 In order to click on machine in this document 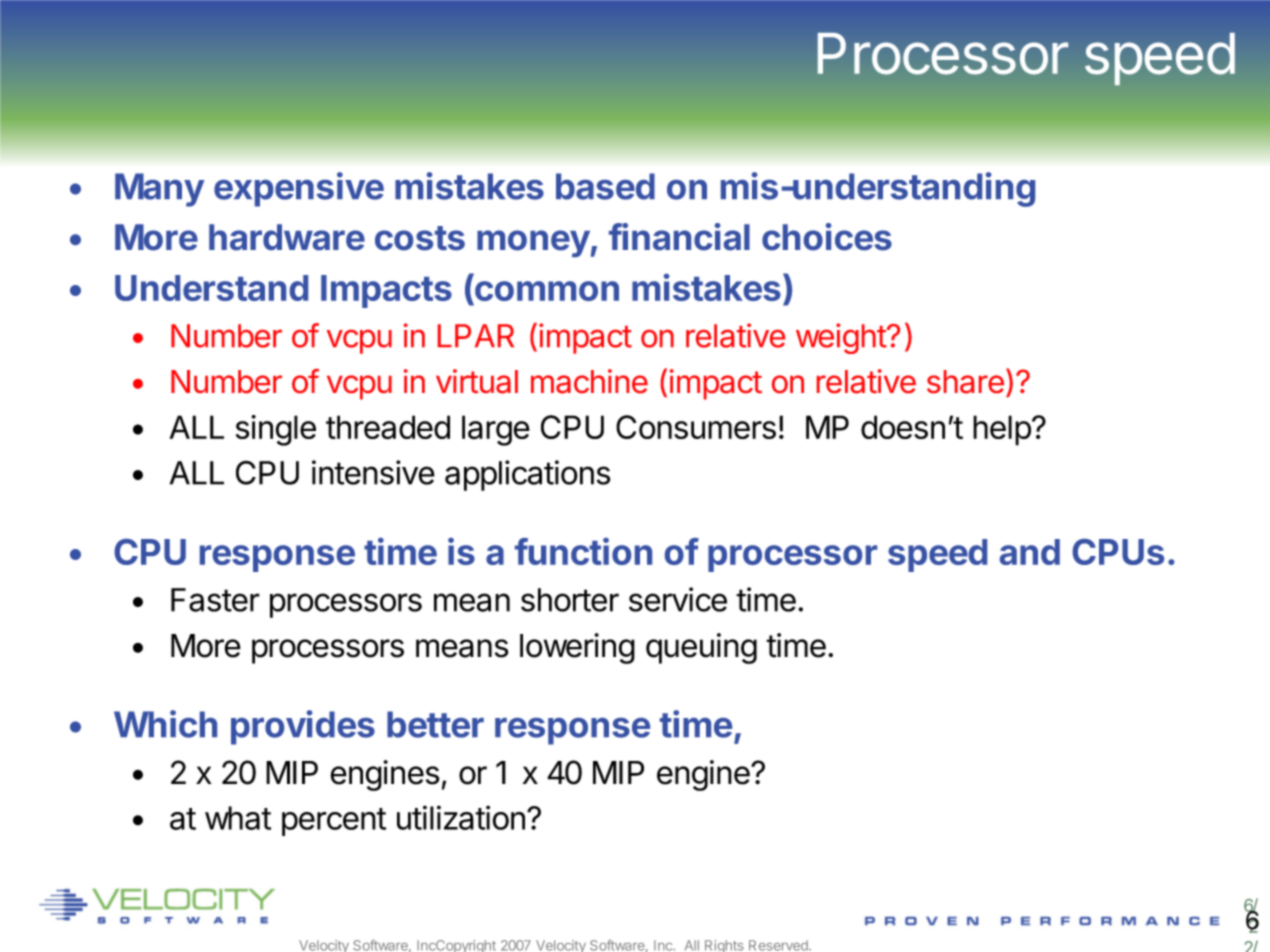, I will do `click(589, 381)`.
